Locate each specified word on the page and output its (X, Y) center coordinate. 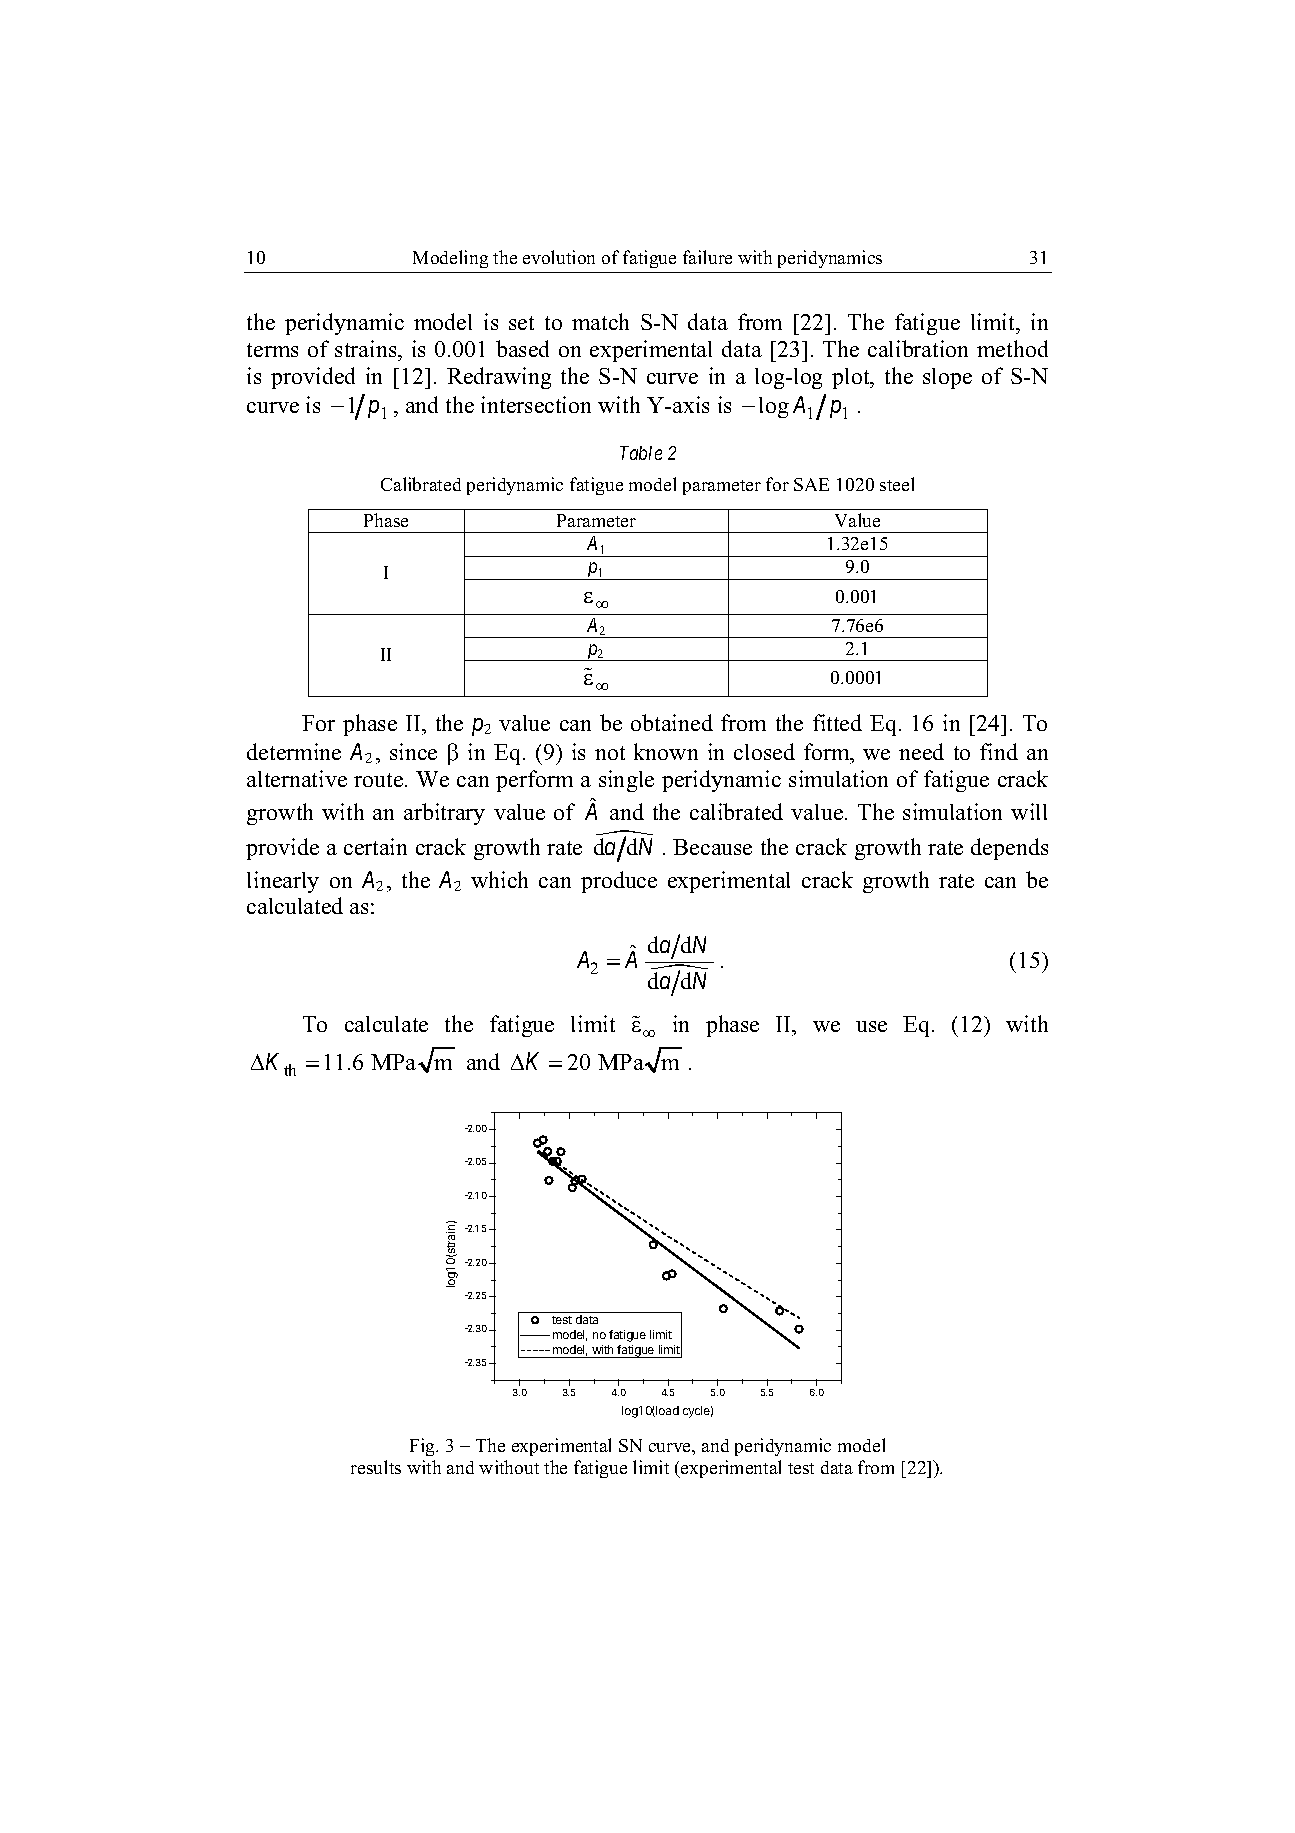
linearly (283, 882)
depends (1009, 849)
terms (272, 350)
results (376, 1467)
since (413, 751)
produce (619, 882)
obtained (672, 722)
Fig (424, 1447)
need (921, 751)
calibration (918, 348)
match (600, 321)
